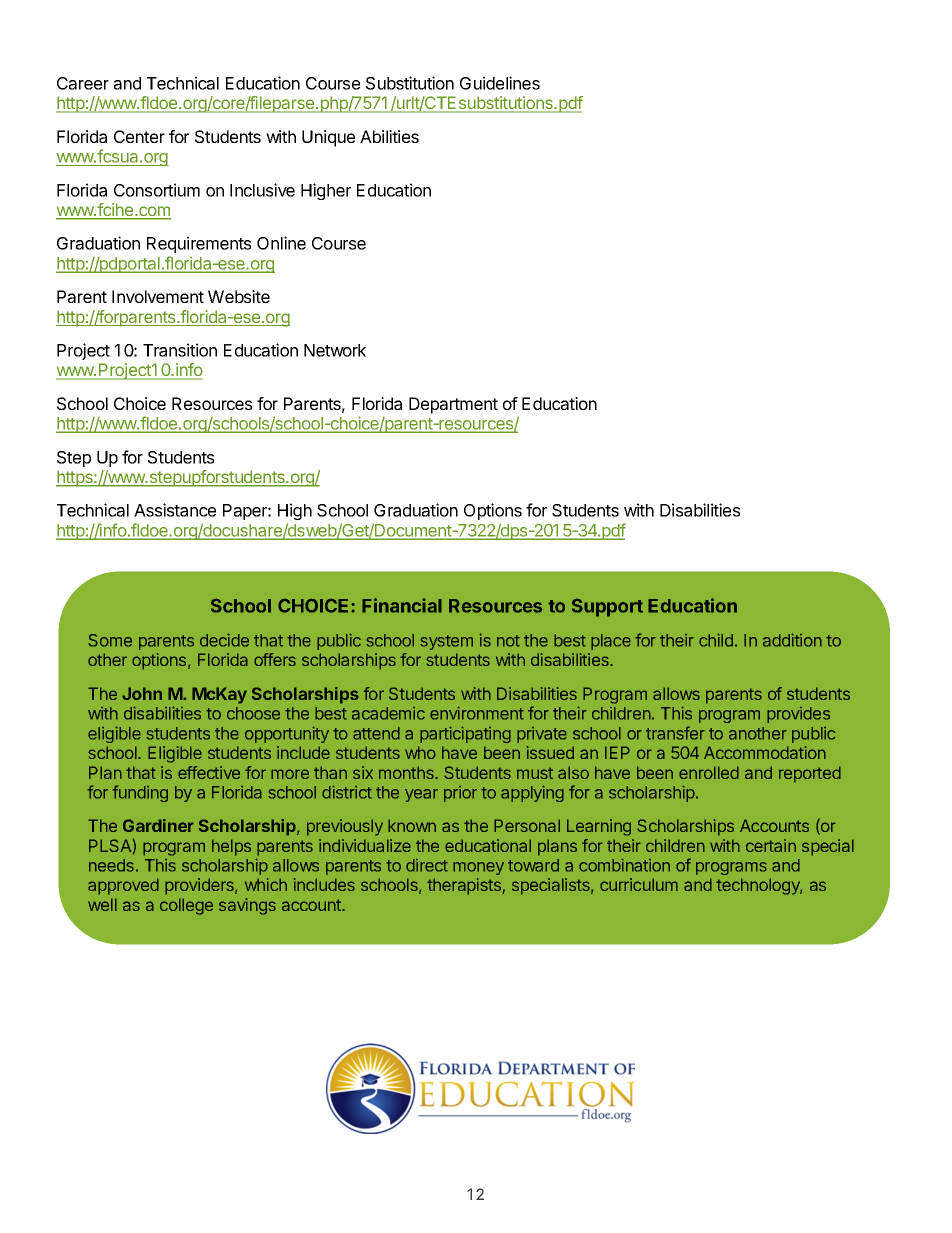 This document has height=1233, width=952. What do you see at coordinates (335, 350) in the document?
I see `Network` at bounding box center [335, 350].
